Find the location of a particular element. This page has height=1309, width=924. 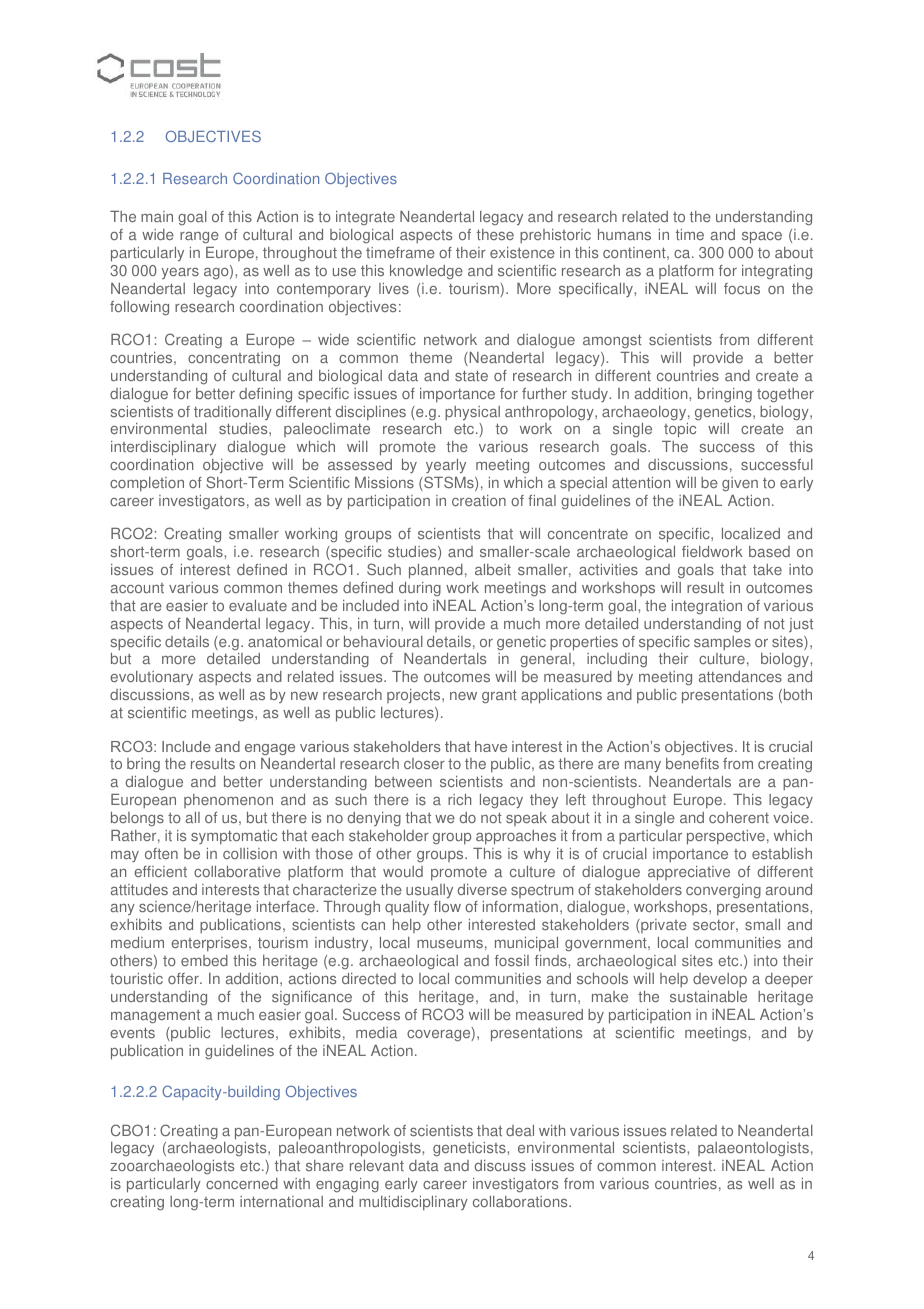

enterprises is located at coordinates (210, 944).
